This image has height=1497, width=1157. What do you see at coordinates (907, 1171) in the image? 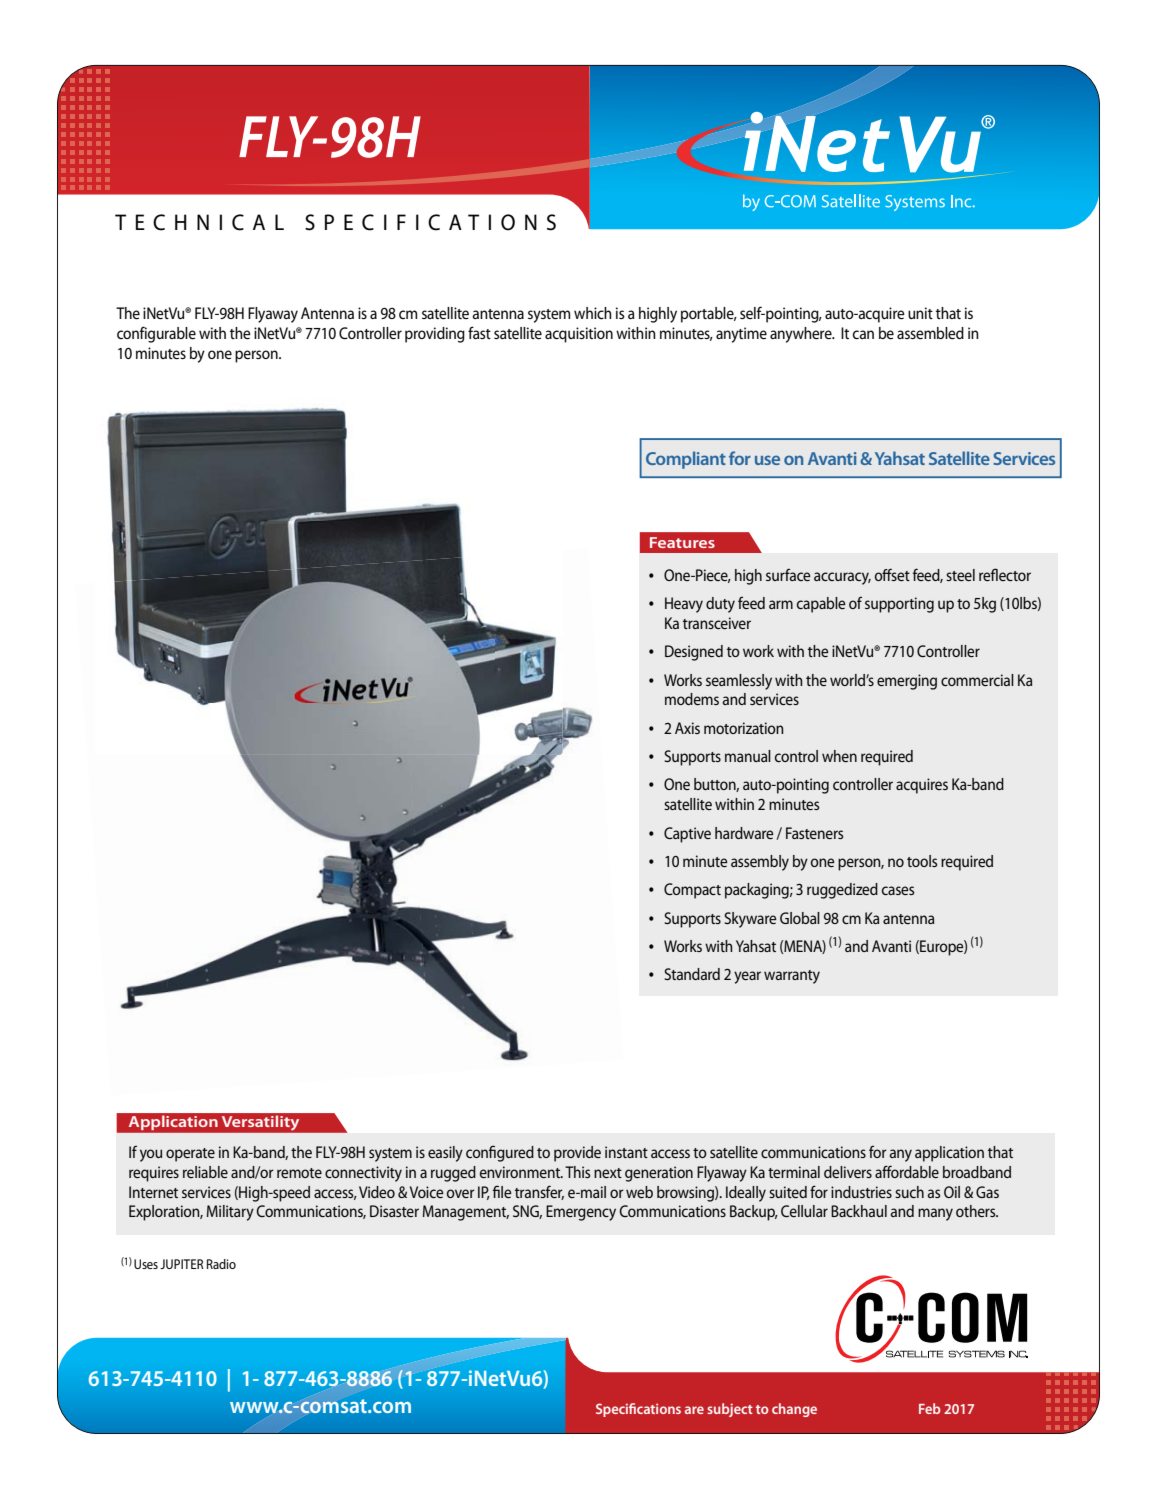
I see `affordable` at bounding box center [907, 1171].
